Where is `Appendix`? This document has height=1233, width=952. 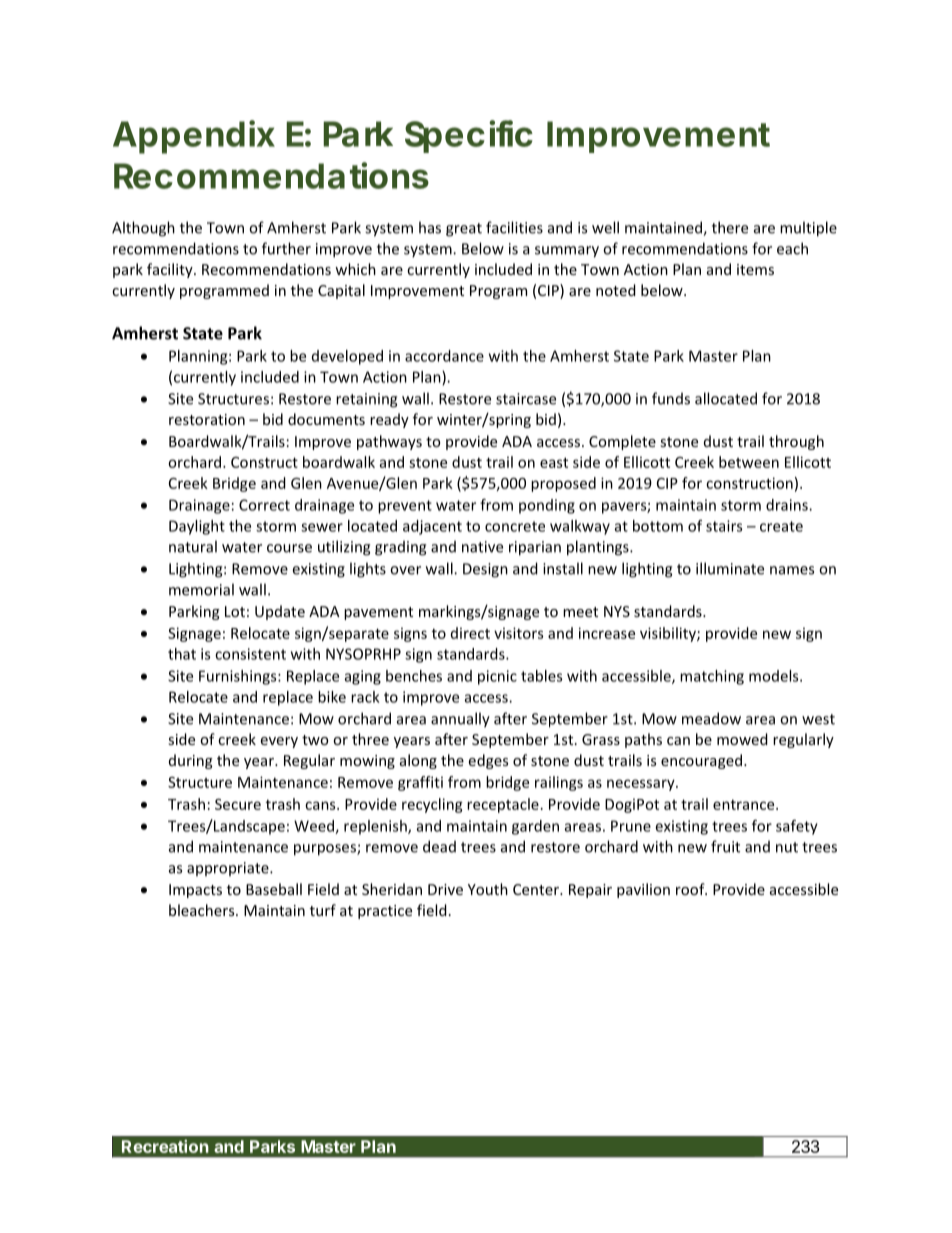
Appendix is located at coordinates (193, 137).
